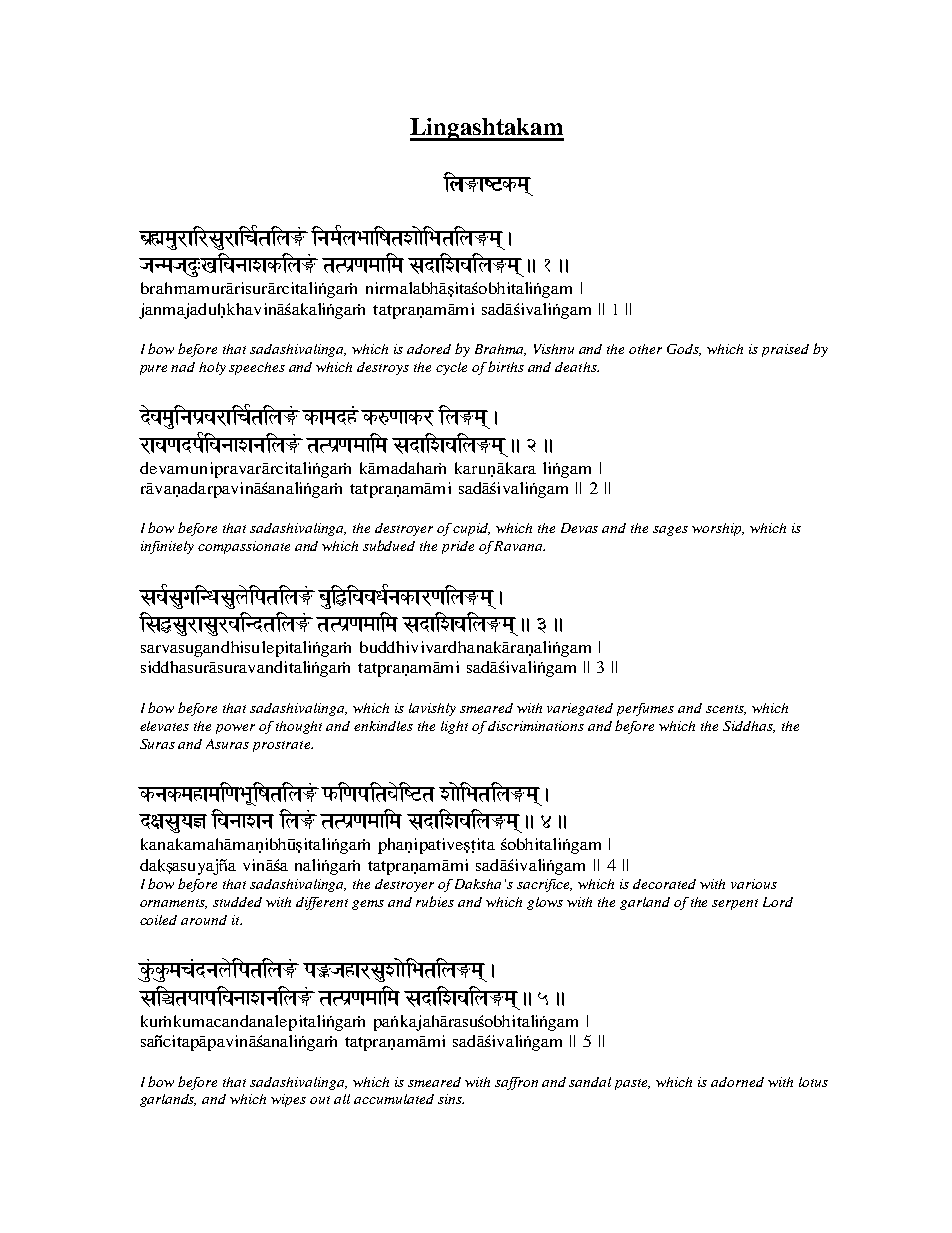 The height and width of the screenshot is (1233, 952). What do you see at coordinates (212, 368) in the screenshot?
I see `holy` at bounding box center [212, 368].
